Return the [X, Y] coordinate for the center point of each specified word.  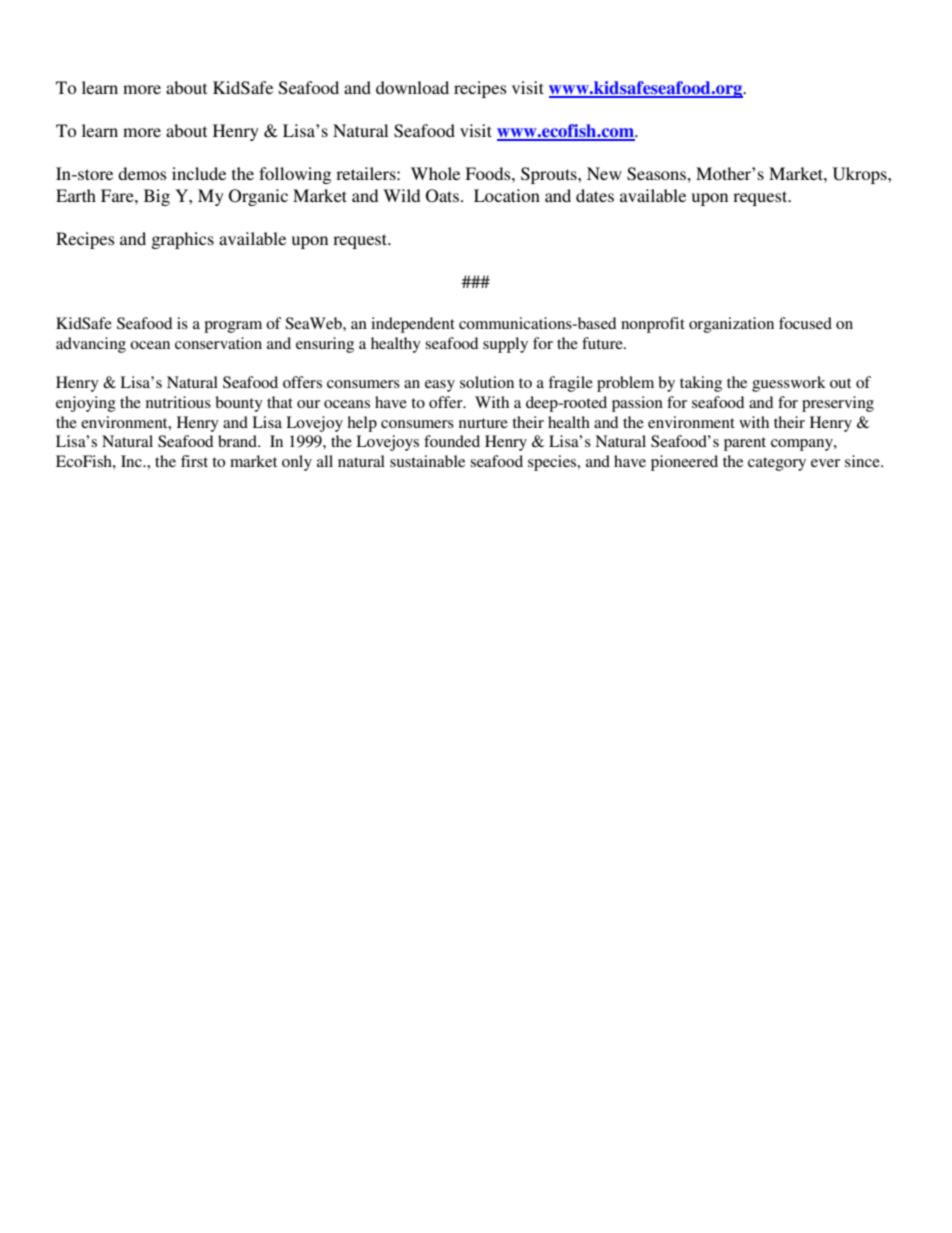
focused [805, 323]
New [604, 173]
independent [413, 325]
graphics [182, 240]
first [194, 461]
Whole [435, 173]
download [412, 87]
